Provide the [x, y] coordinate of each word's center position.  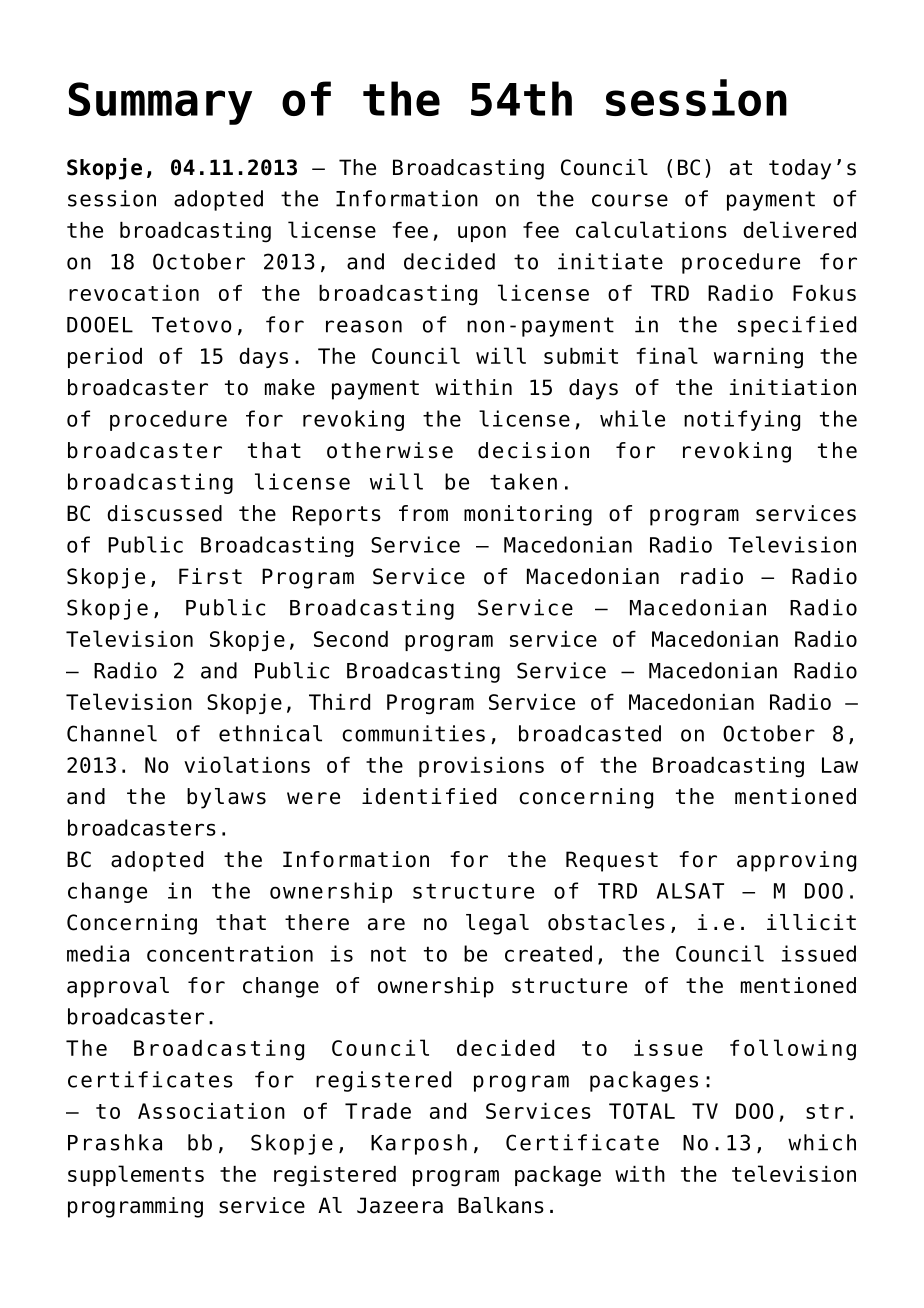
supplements [136, 1175]
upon [482, 234]
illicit [811, 922]
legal [497, 924]
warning [758, 358]
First [210, 576]
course [630, 200]
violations [247, 764]
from [423, 513]
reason [364, 326]
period [105, 358]
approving [796, 861]
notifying [742, 420]
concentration [230, 953]
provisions [481, 767]
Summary [160, 103]
